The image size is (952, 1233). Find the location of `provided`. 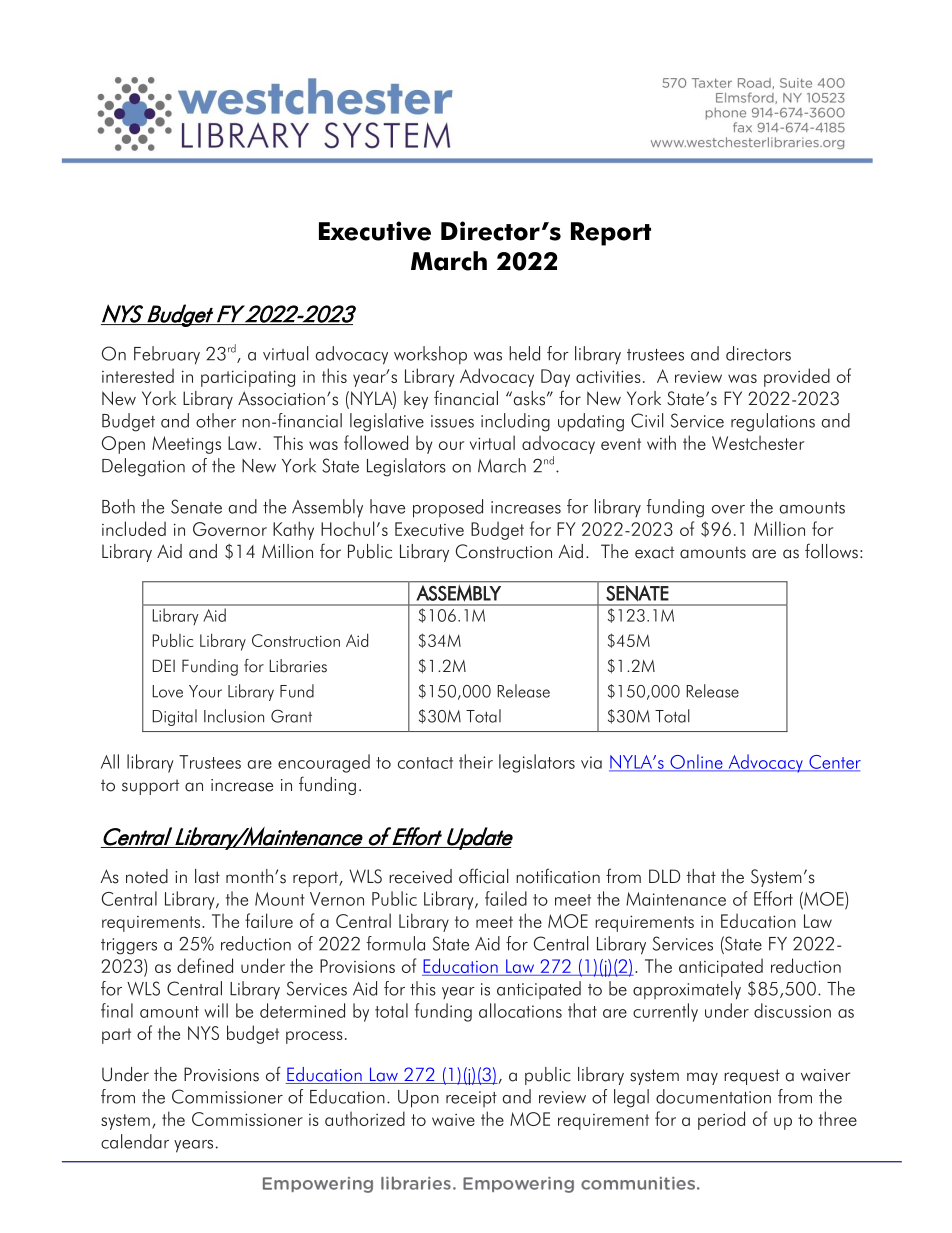

provided is located at coordinates (797, 377).
